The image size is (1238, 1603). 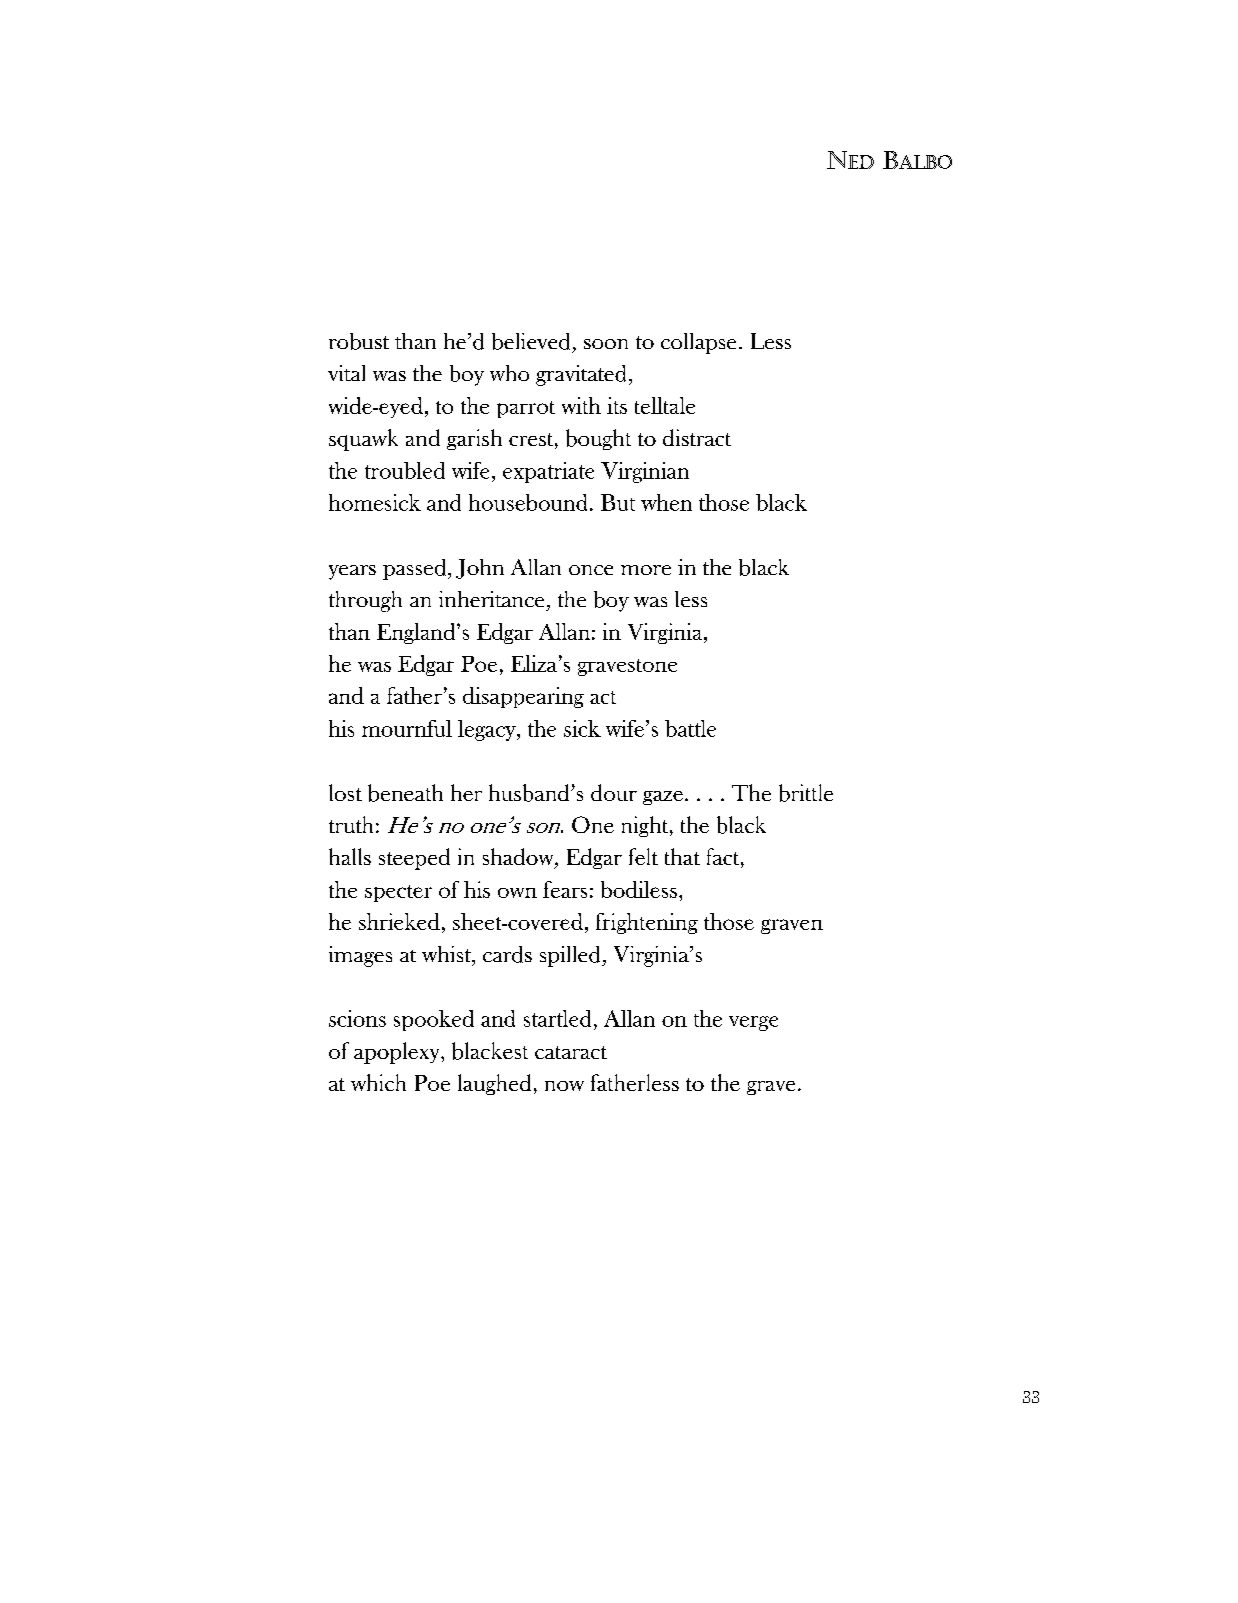 What do you see at coordinates (359, 341) in the document?
I see `robust` at bounding box center [359, 341].
